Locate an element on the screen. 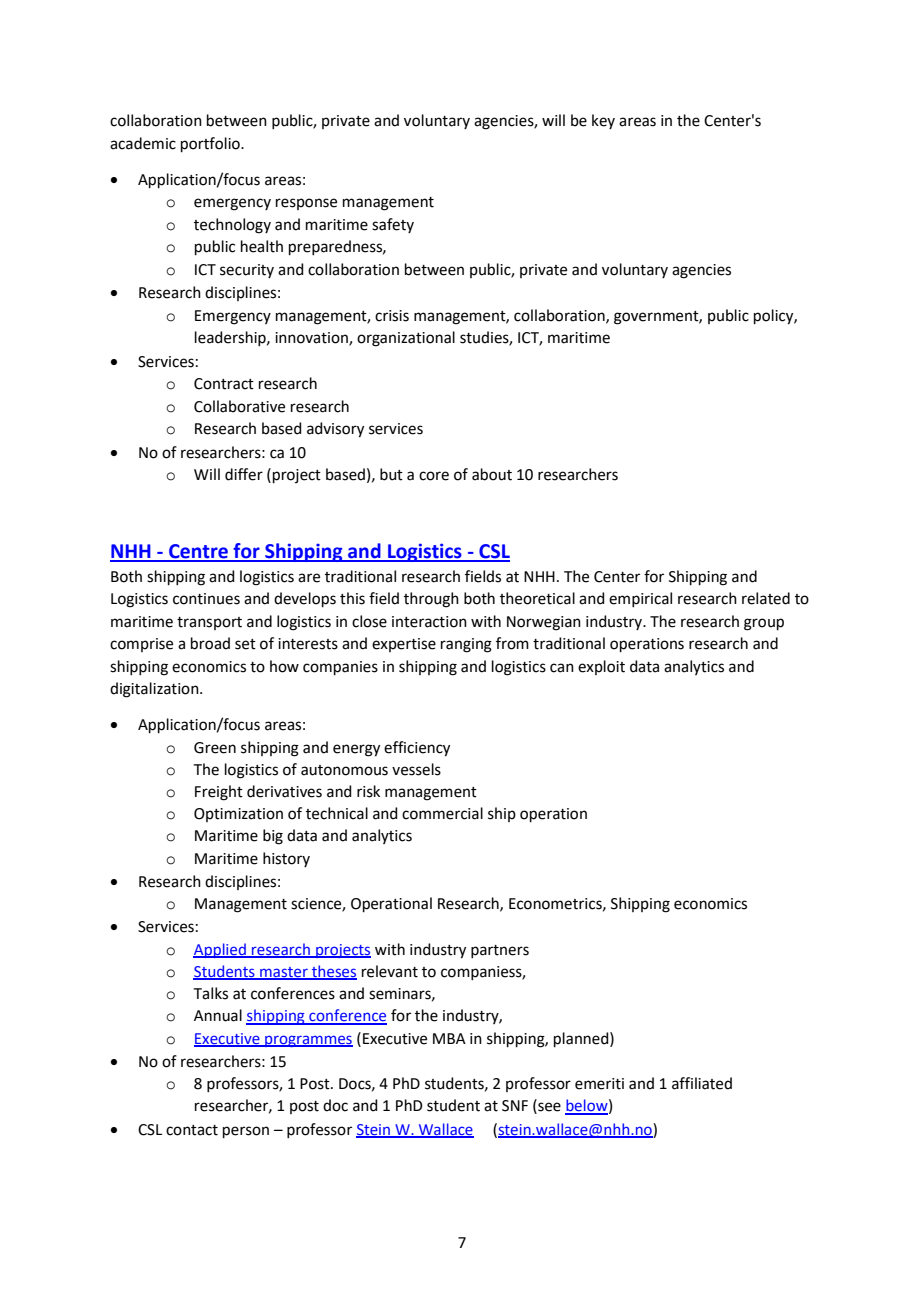 The height and width of the screenshot is (1308, 924). safety is located at coordinates (393, 225).
